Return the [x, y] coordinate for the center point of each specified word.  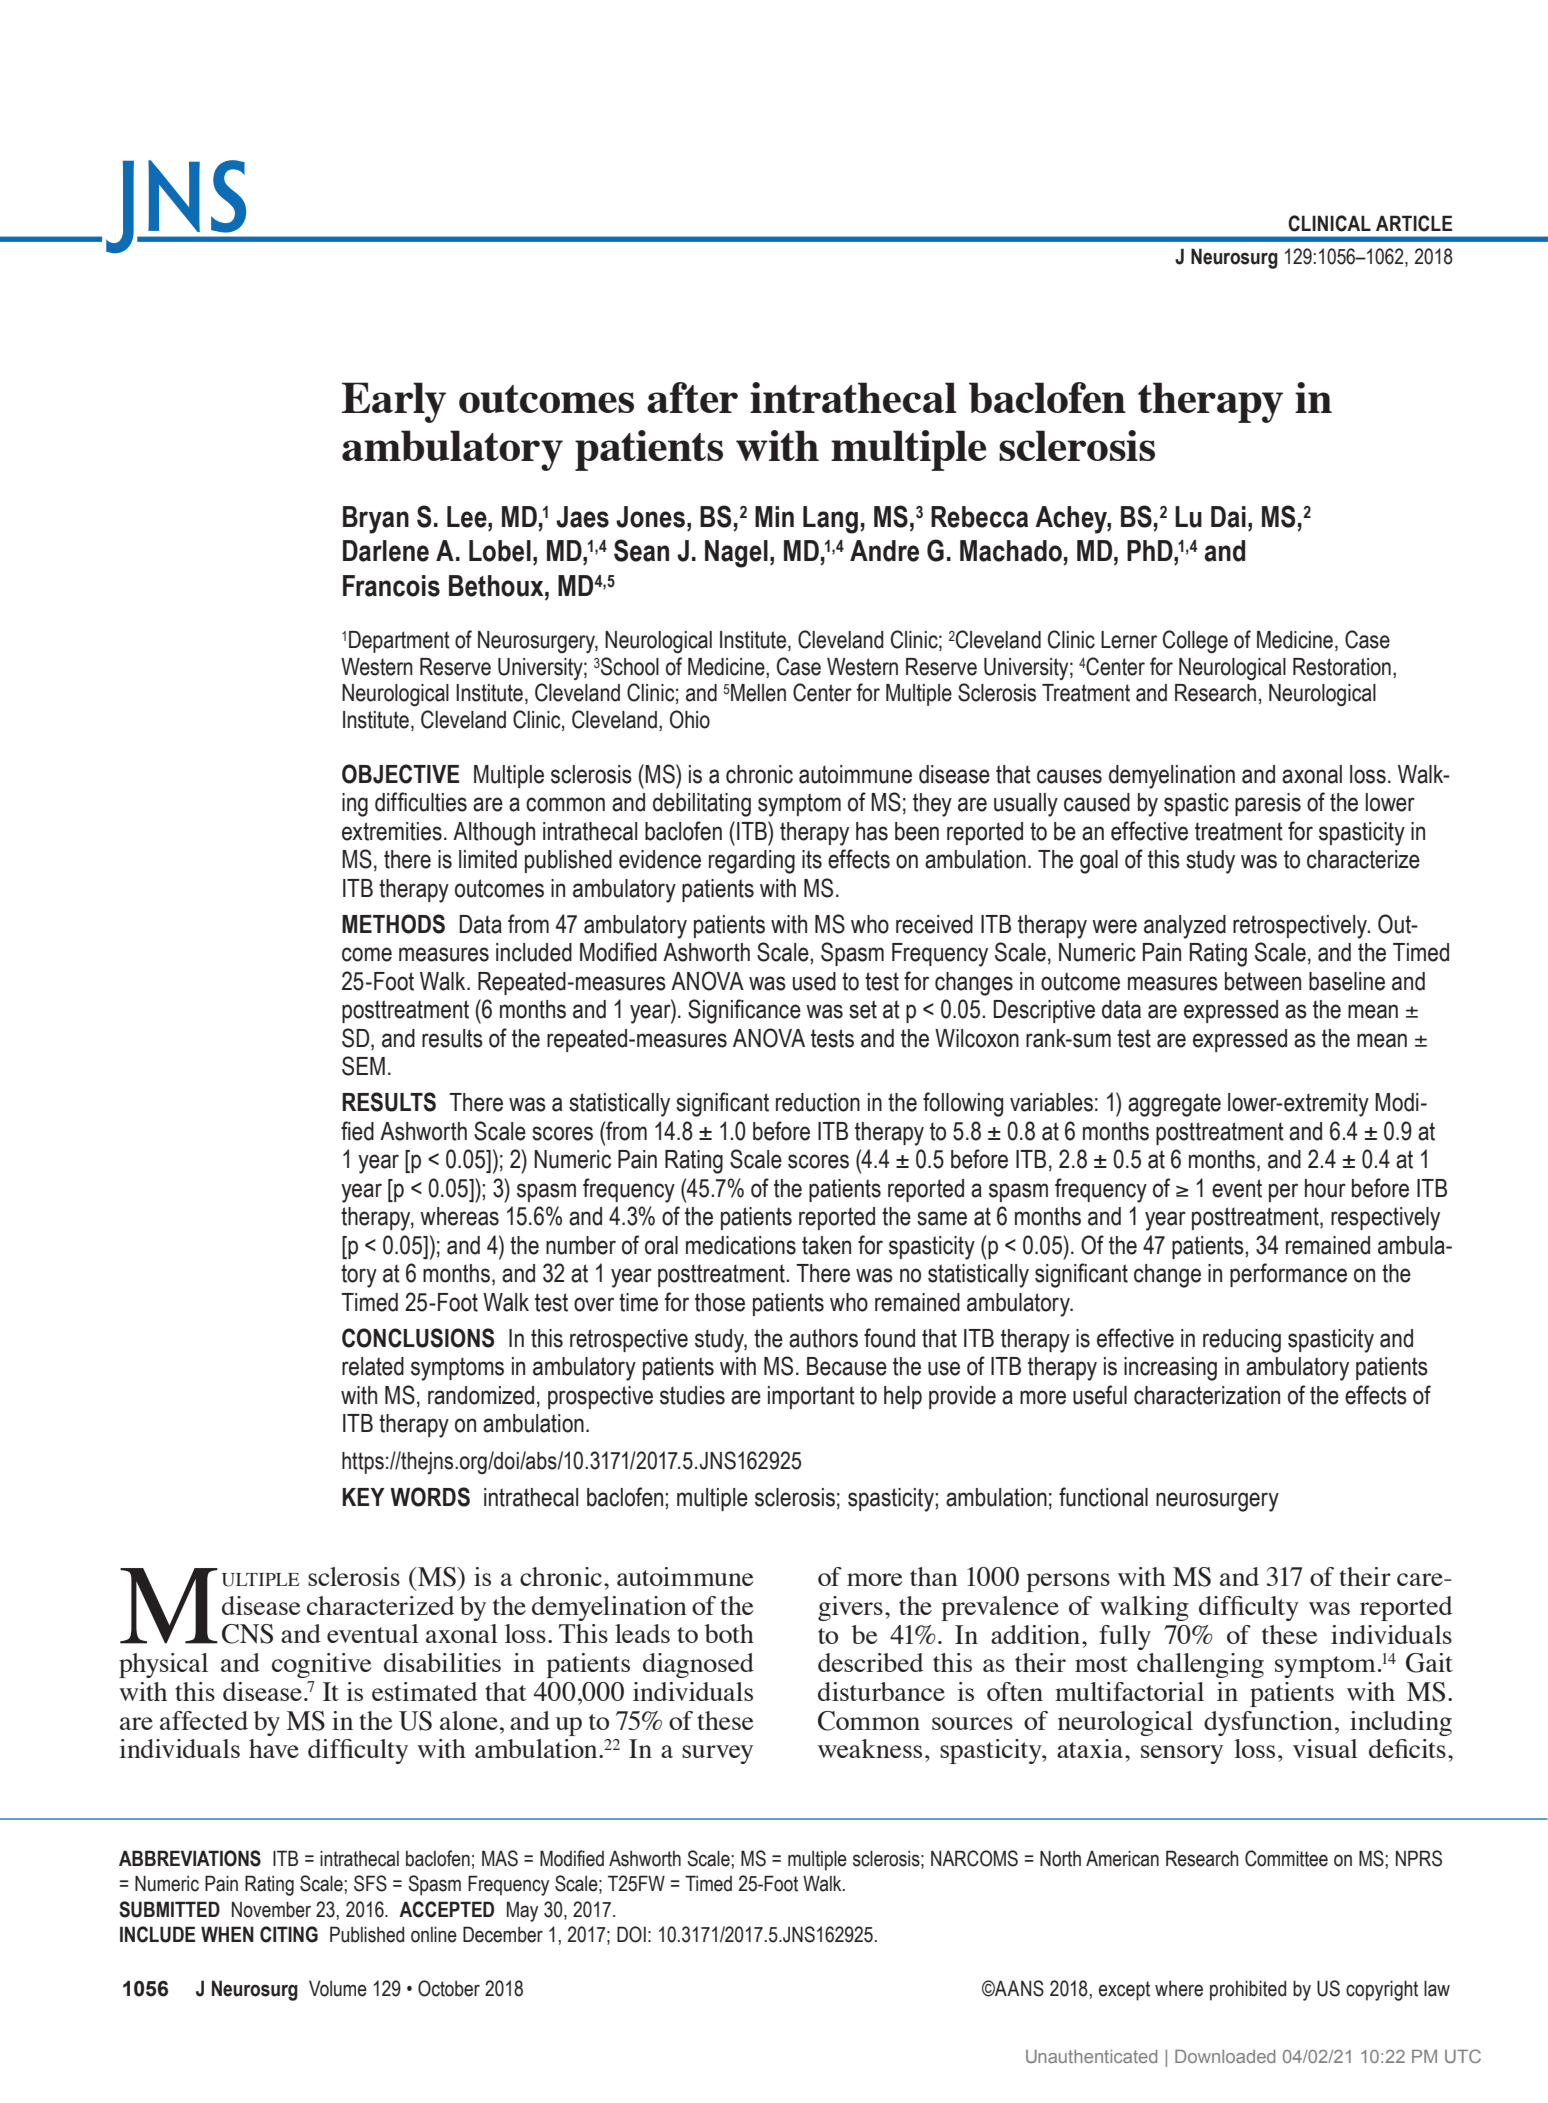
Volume [338, 1988]
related [373, 1366]
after [692, 397]
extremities [392, 831]
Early [394, 402]
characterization [1207, 1395]
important [811, 1397]
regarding [752, 862]
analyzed [1185, 927]
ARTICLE [1414, 223]
